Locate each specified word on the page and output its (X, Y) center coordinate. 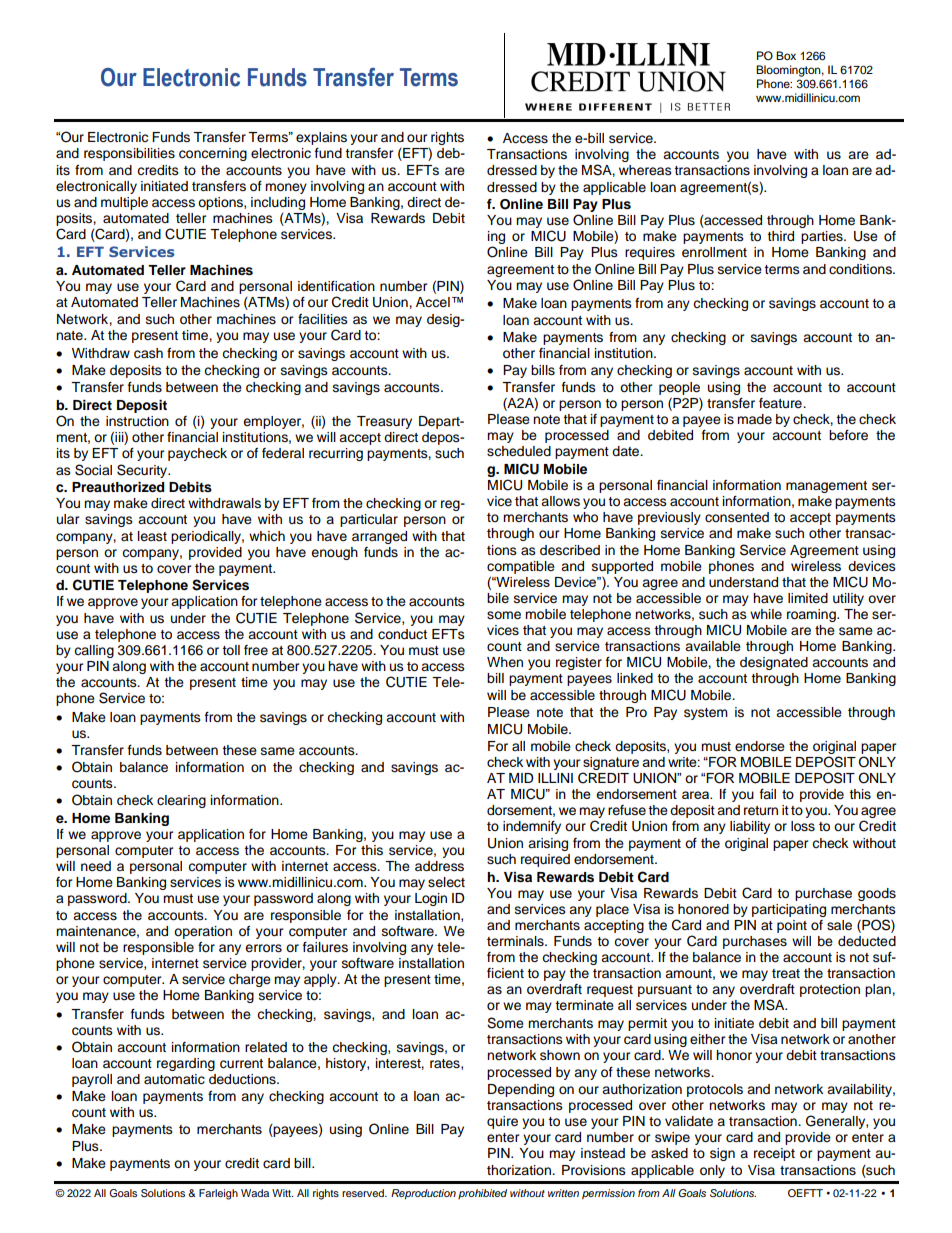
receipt (774, 1154)
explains (321, 138)
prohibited (482, 1194)
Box (786, 55)
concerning (213, 154)
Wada (255, 1193)
